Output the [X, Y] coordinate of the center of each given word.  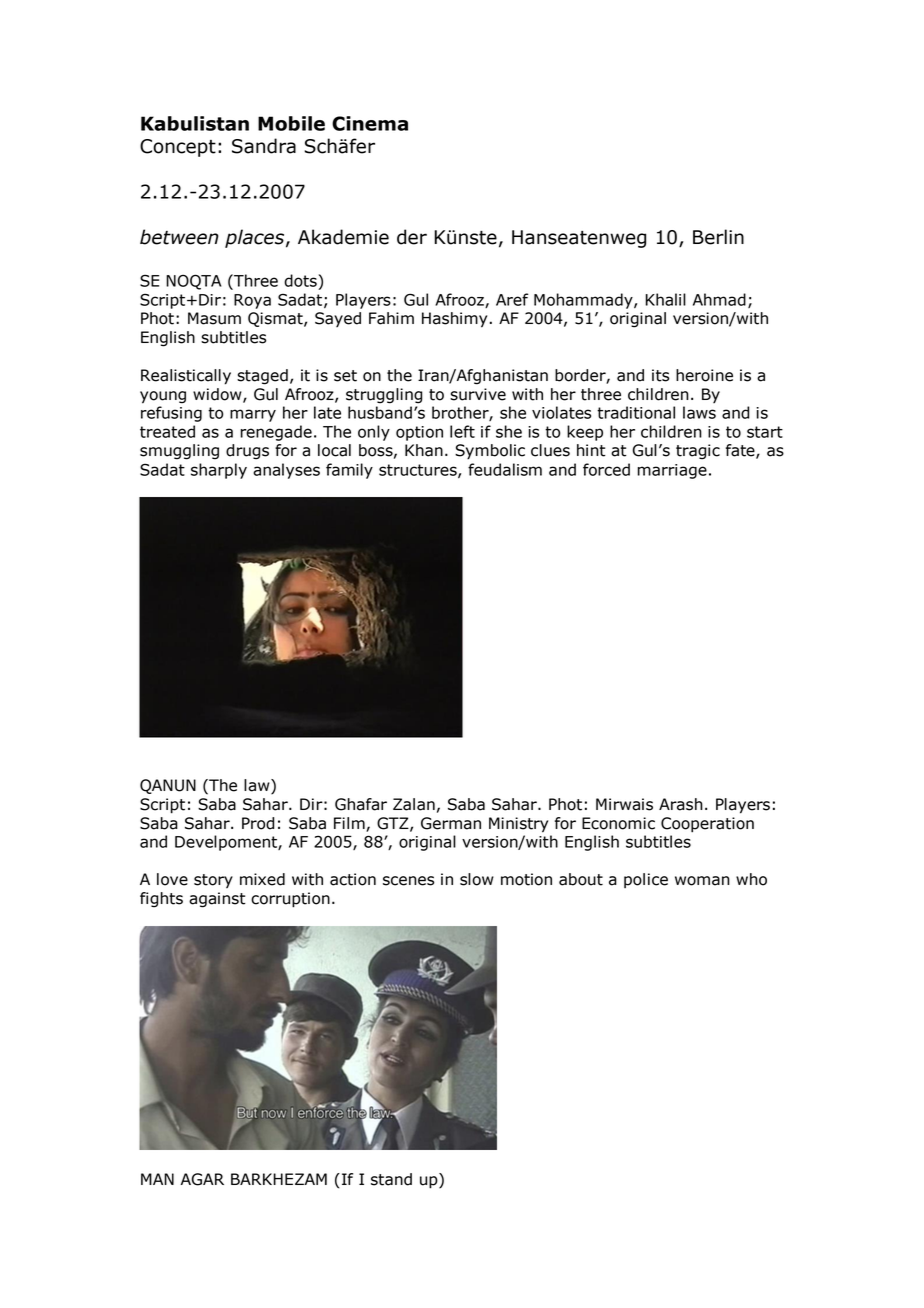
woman [702, 881]
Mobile [291, 123]
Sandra [264, 146]
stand [391, 1179]
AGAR [202, 1179]
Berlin [718, 237]
